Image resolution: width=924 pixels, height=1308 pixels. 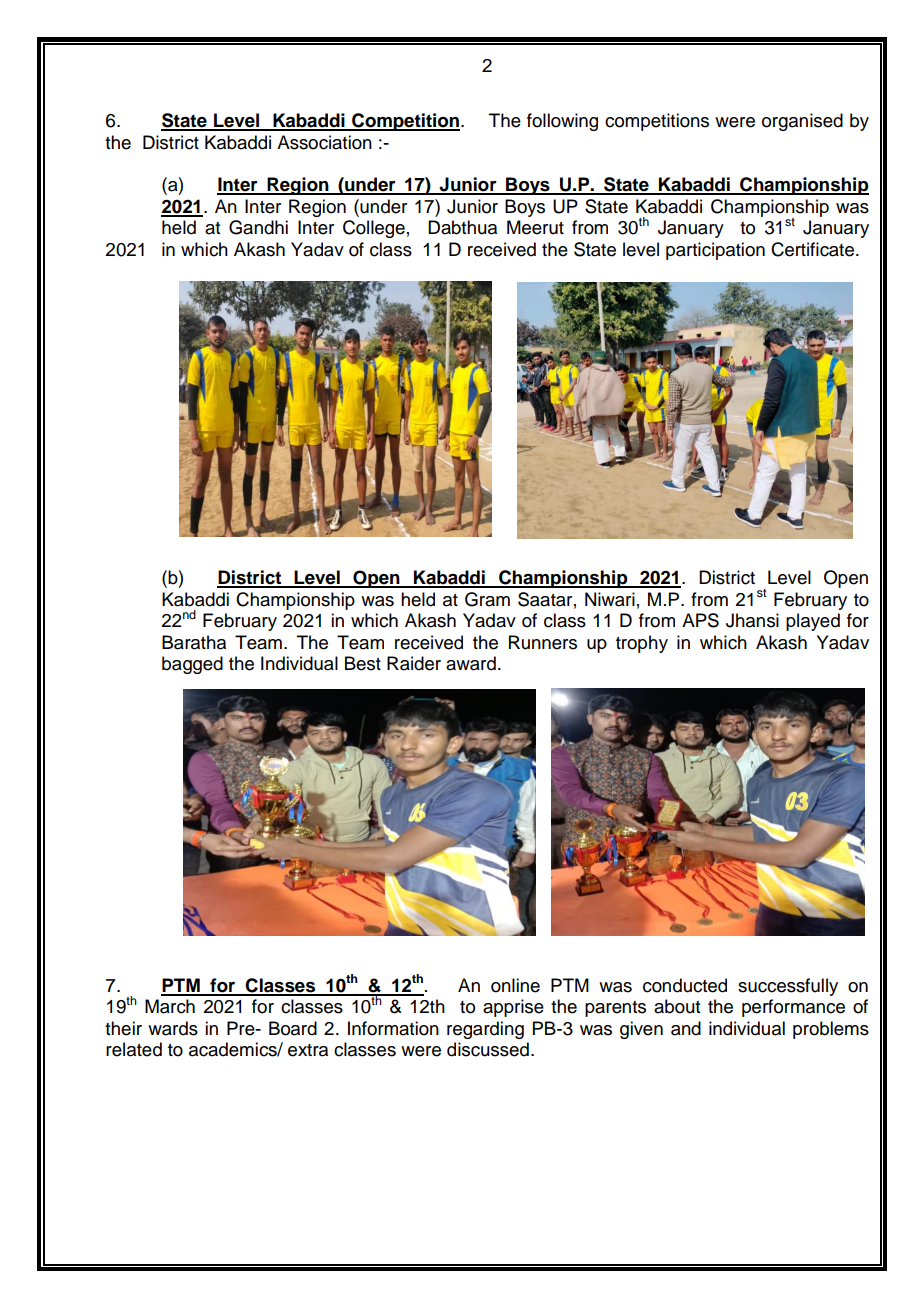 I want to click on successfully, so click(x=788, y=987).
